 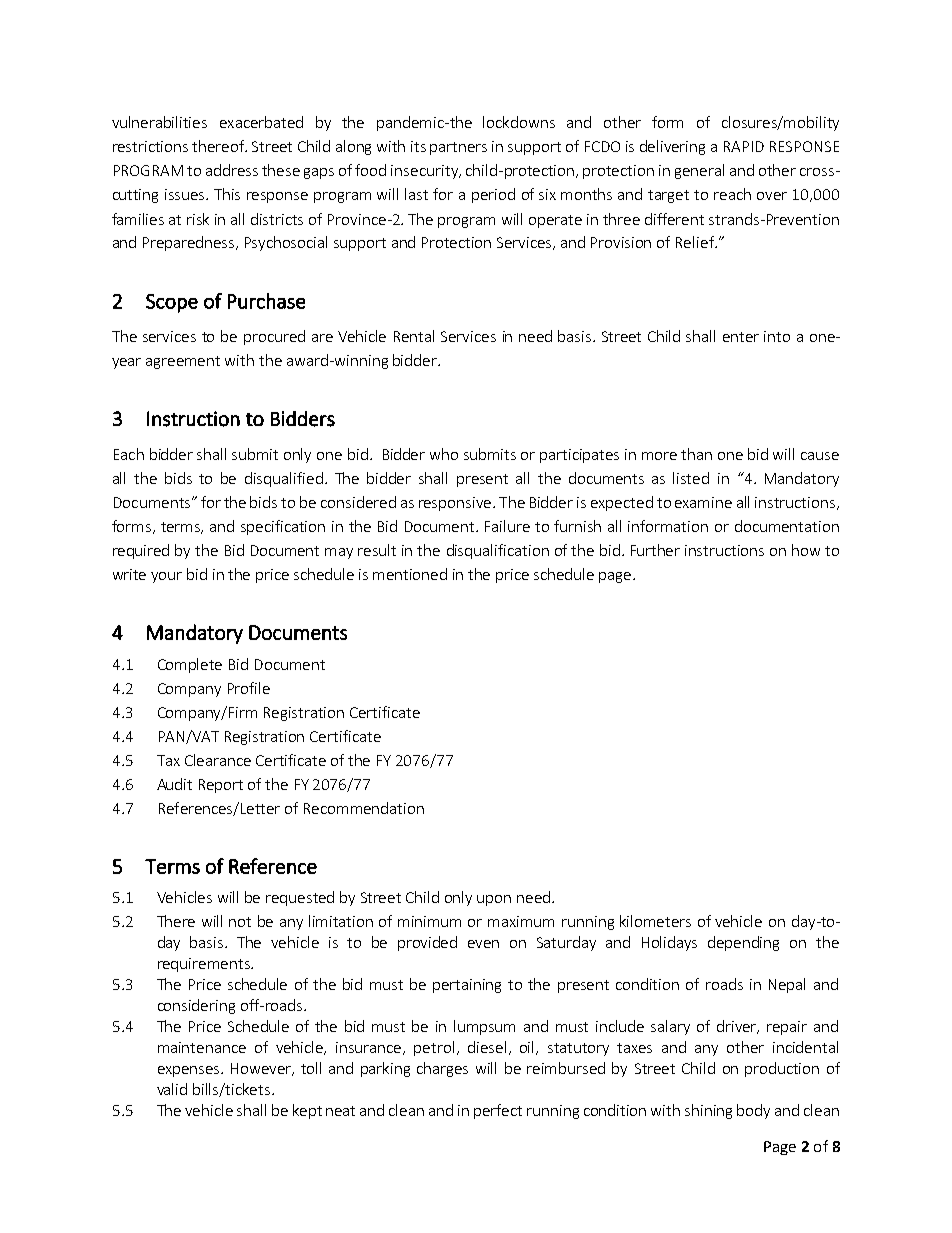 What do you see at coordinates (284, 479) in the document?
I see `disqualified` at bounding box center [284, 479].
